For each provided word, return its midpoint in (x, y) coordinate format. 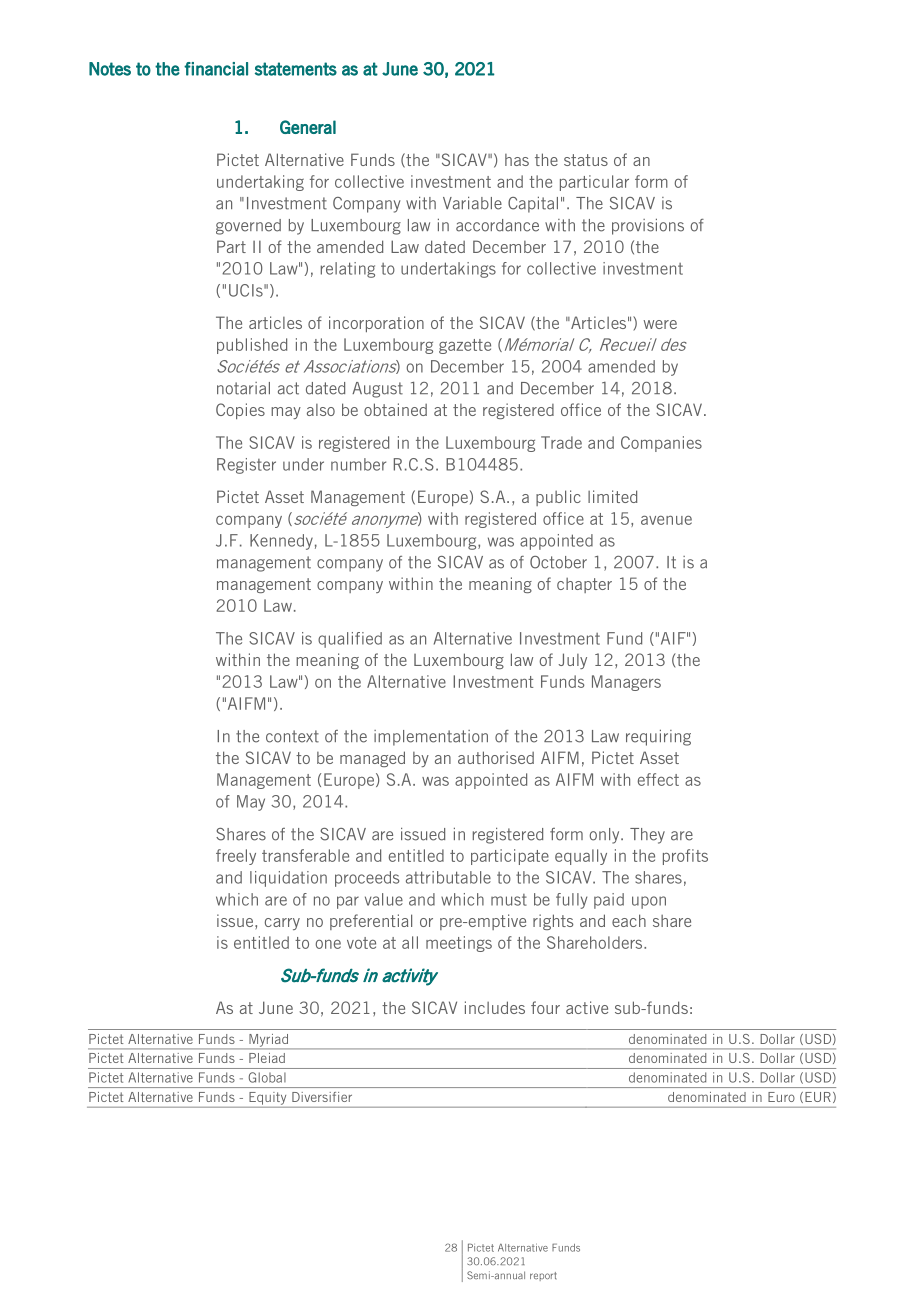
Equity (268, 1098)
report (543, 1276)
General (308, 127)
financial (216, 69)
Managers (626, 683)
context (292, 736)
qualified (350, 640)
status (586, 160)
